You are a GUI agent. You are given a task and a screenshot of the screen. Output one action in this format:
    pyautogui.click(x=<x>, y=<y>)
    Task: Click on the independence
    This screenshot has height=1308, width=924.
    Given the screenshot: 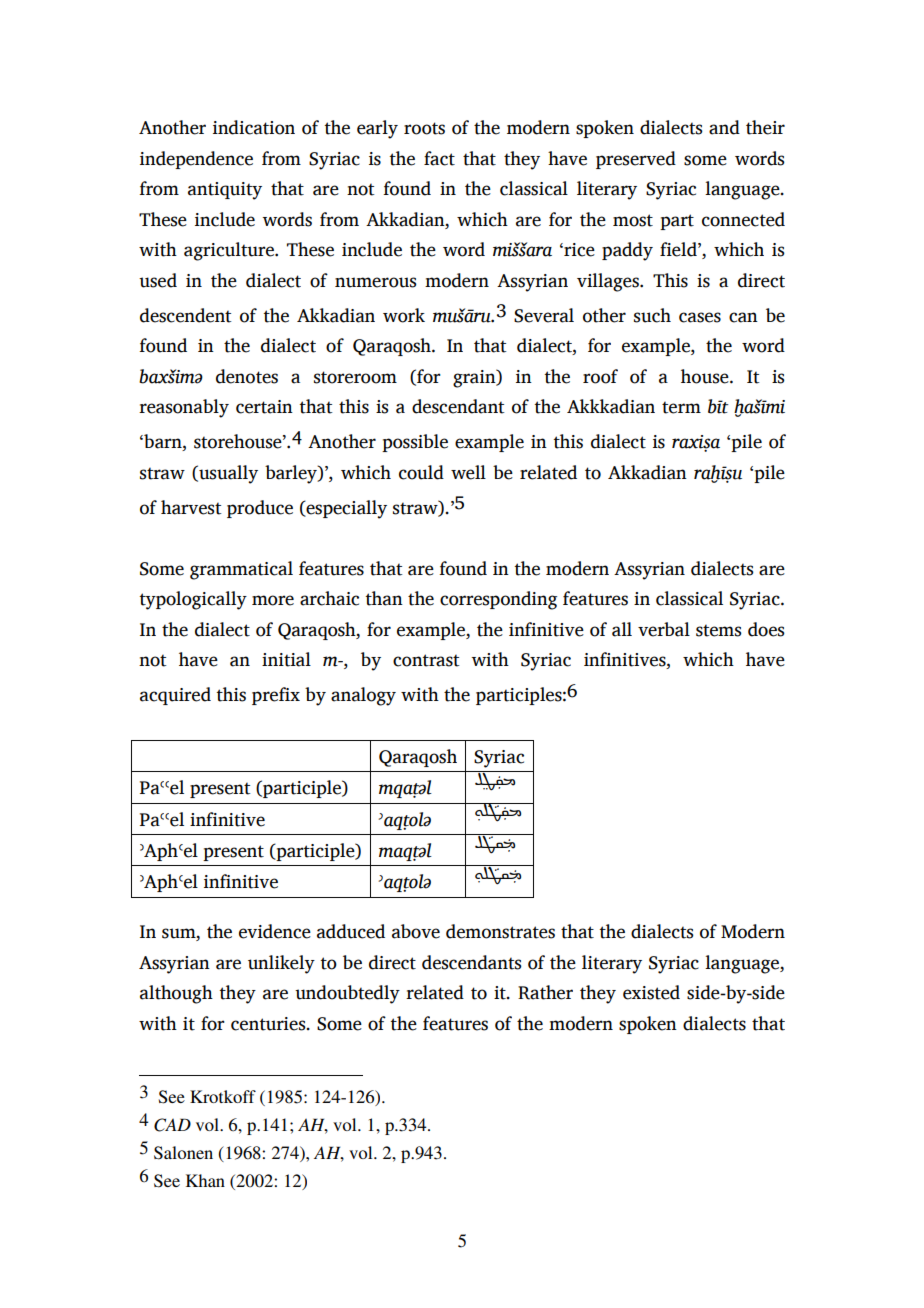 What is the action you would take?
    pyautogui.click(x=196, y=160)
